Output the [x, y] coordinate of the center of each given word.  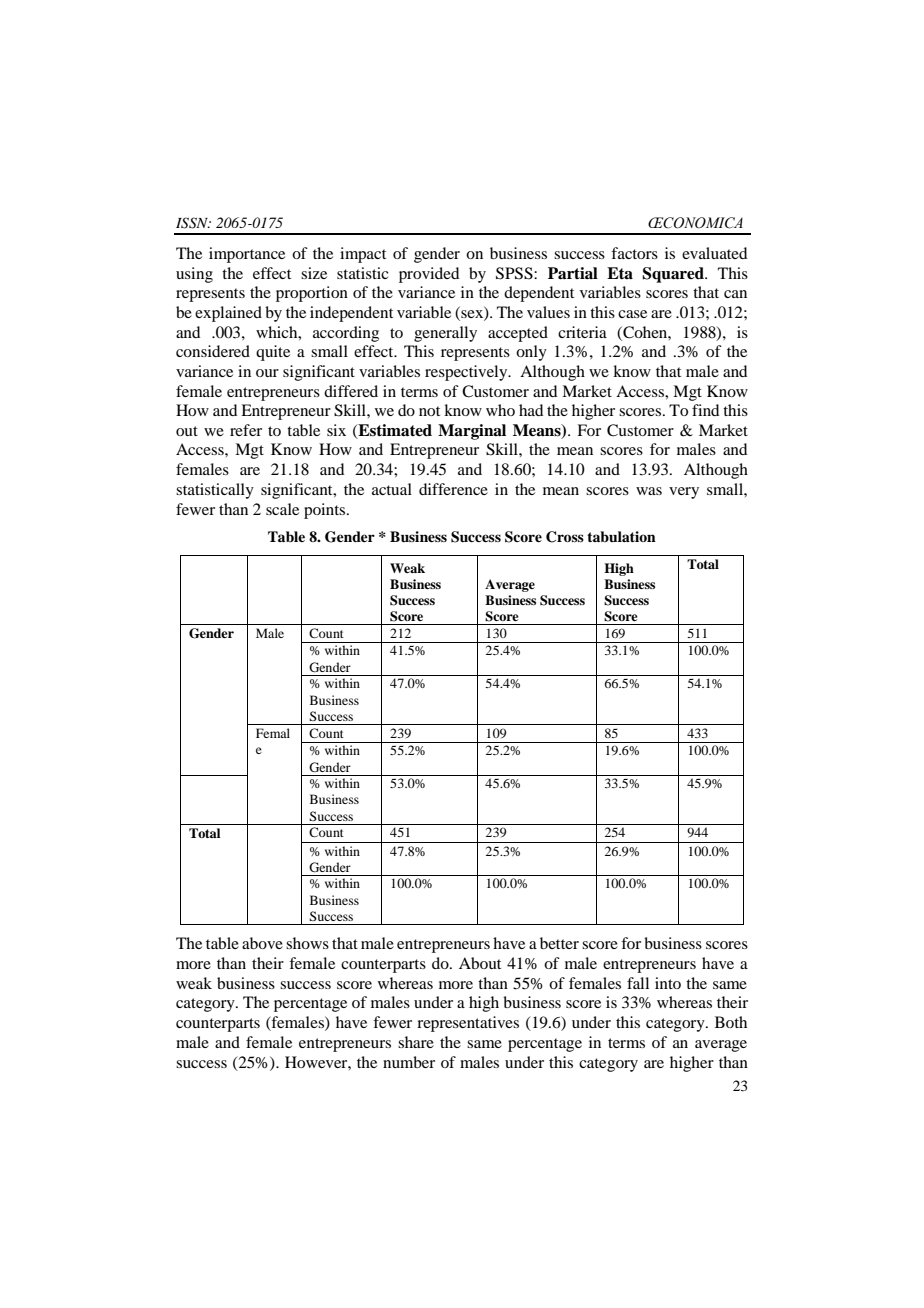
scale [282, 509]
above [262, 943]
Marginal [472, 432]
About [480, 963]
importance [247, 255]
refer [246, 430]
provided [429, 275]
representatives [468, 1024]
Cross [565, 537]
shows [307, 943]
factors [634, 253]
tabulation [621, 536]
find [705, 410]
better [559, 943]
